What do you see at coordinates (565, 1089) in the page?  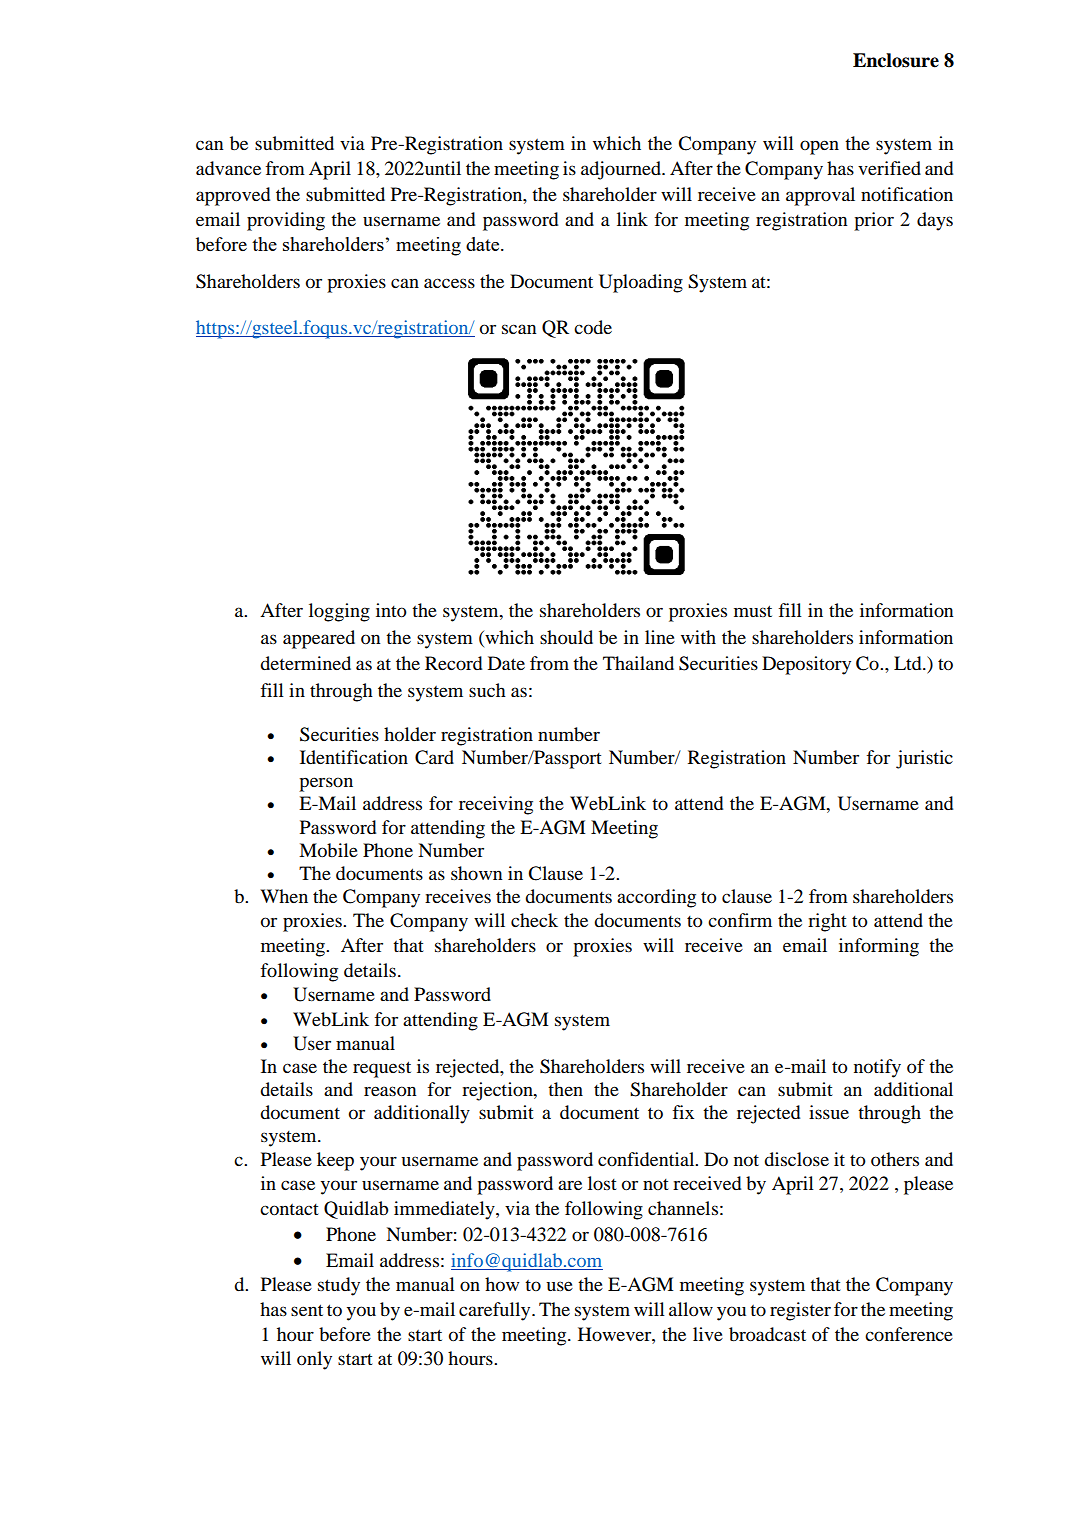 I see `then` at bounding box center [565, 1089].
